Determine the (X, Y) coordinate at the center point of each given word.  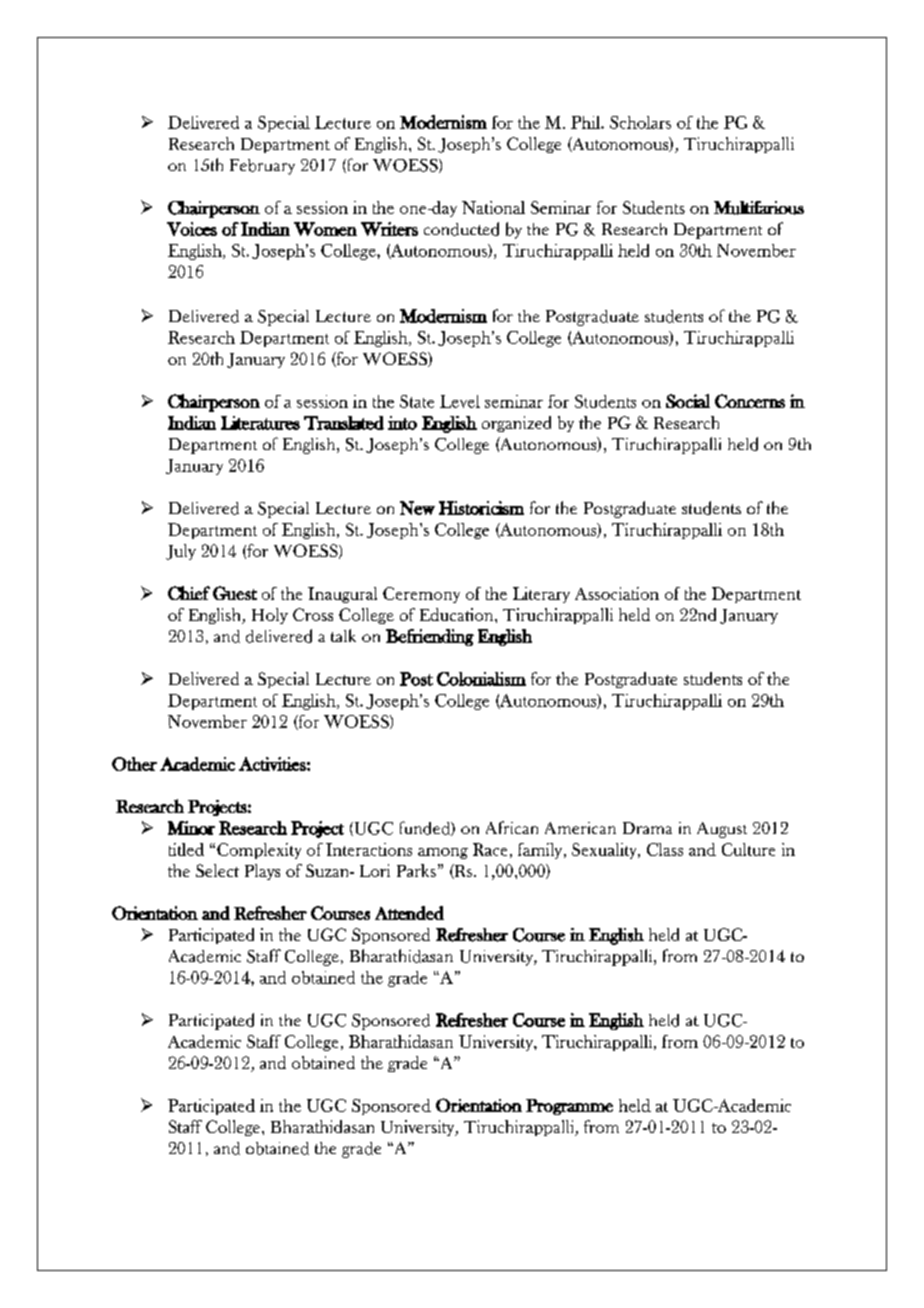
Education (458, 614)
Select (217, 870)
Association (617, 593)
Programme (569, 1107)
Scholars (640, 122)
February (262, 167)
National (493, 207)
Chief (189, 593)
